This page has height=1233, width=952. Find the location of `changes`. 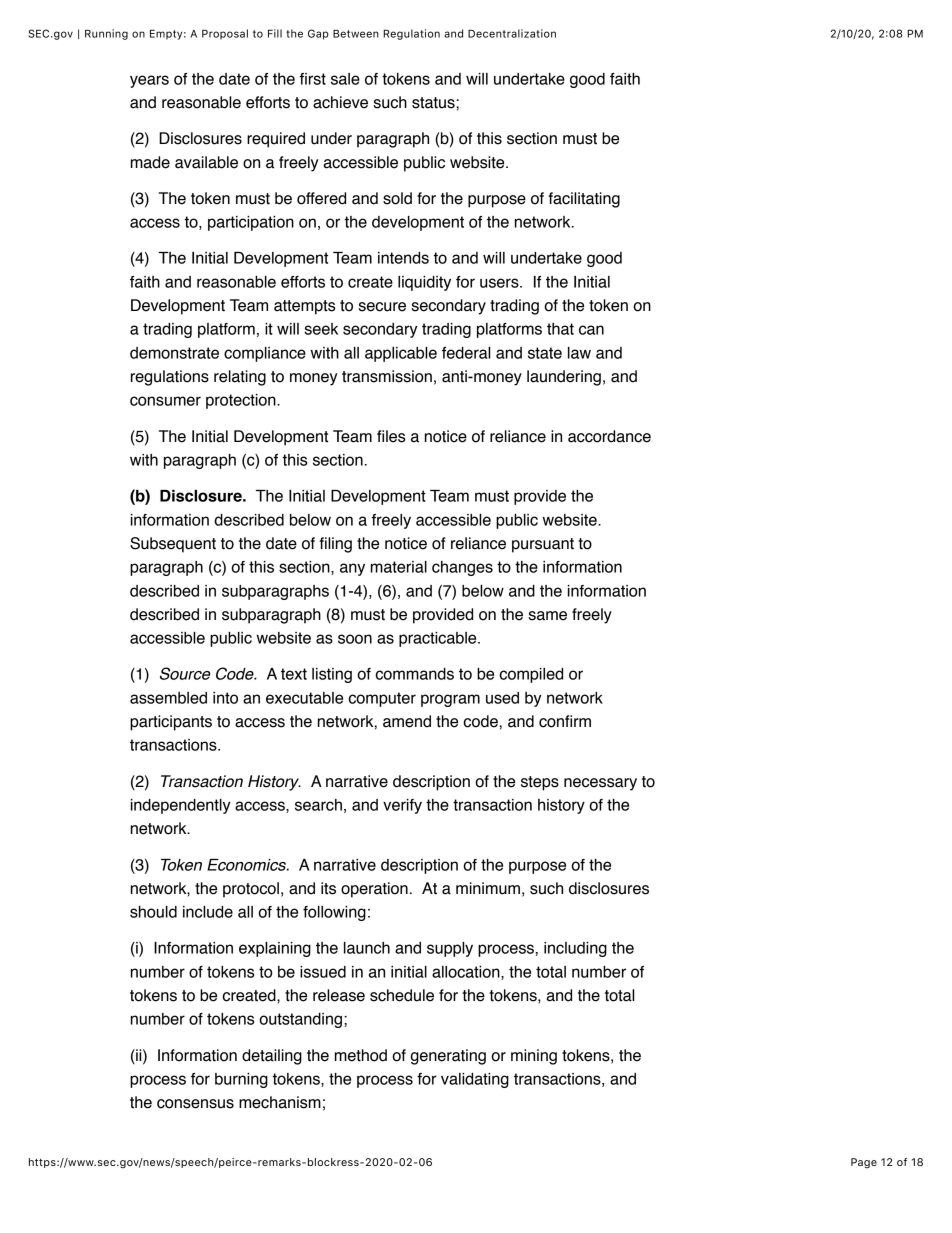

changes is located at coordinates (462, 568).
